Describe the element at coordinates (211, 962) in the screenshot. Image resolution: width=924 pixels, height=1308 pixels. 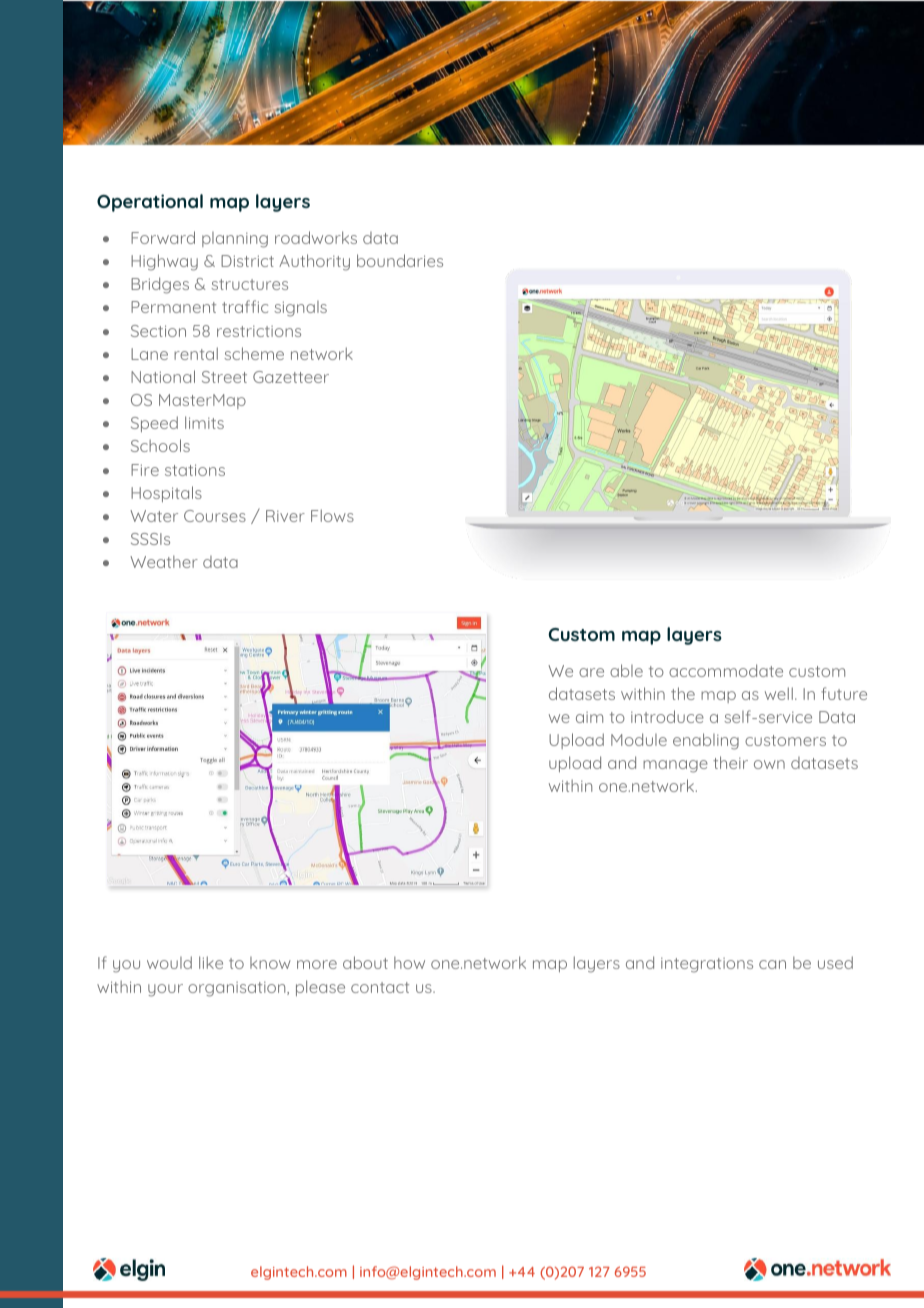
I see `like` at that location.
